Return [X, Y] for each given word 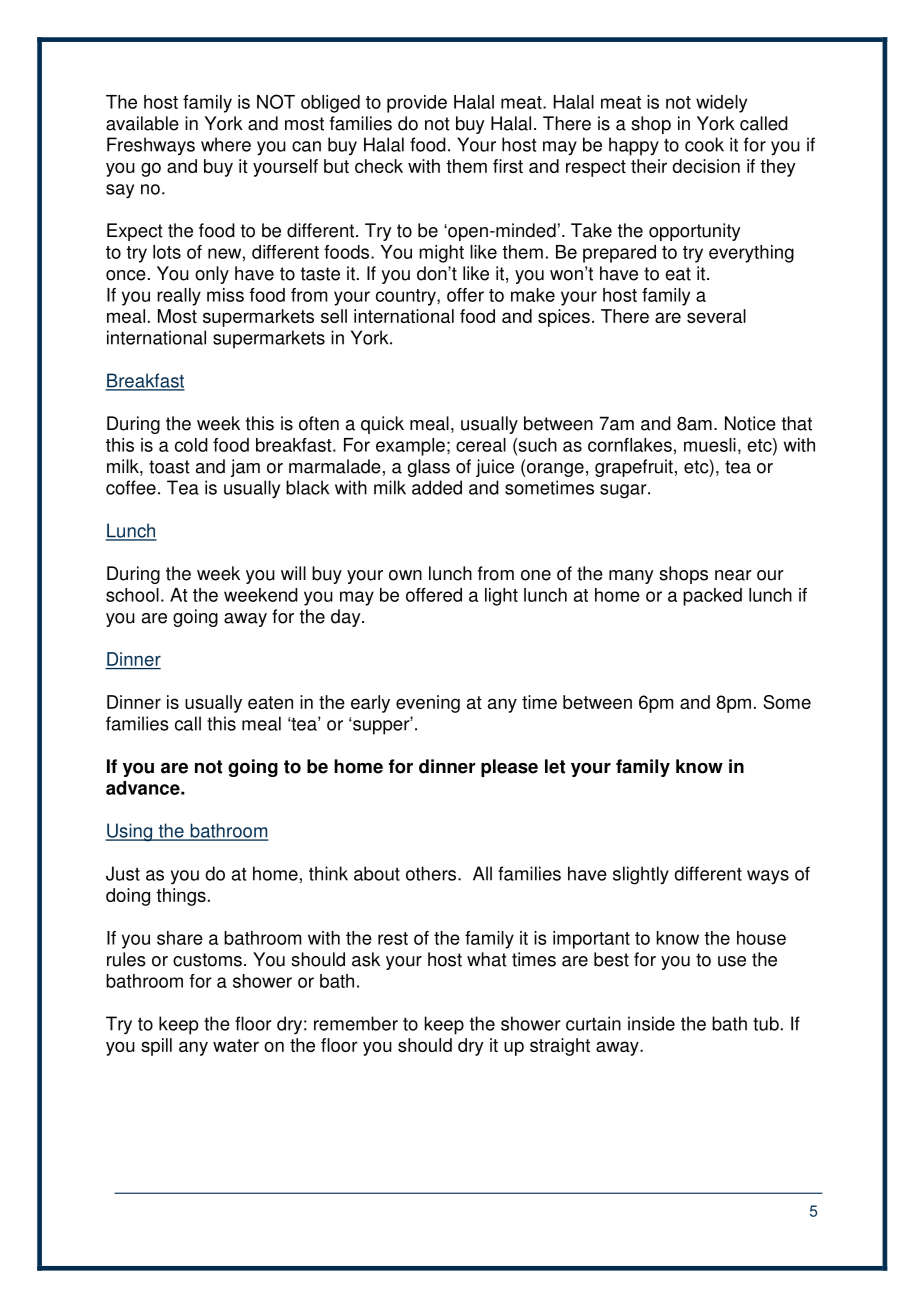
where [226, 144]
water [236, 1045]
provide [417, 104]
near [733, 575]
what [487, 959]
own [405, 575]
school [132, 595]
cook [704, 144]
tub [766, 1023]
